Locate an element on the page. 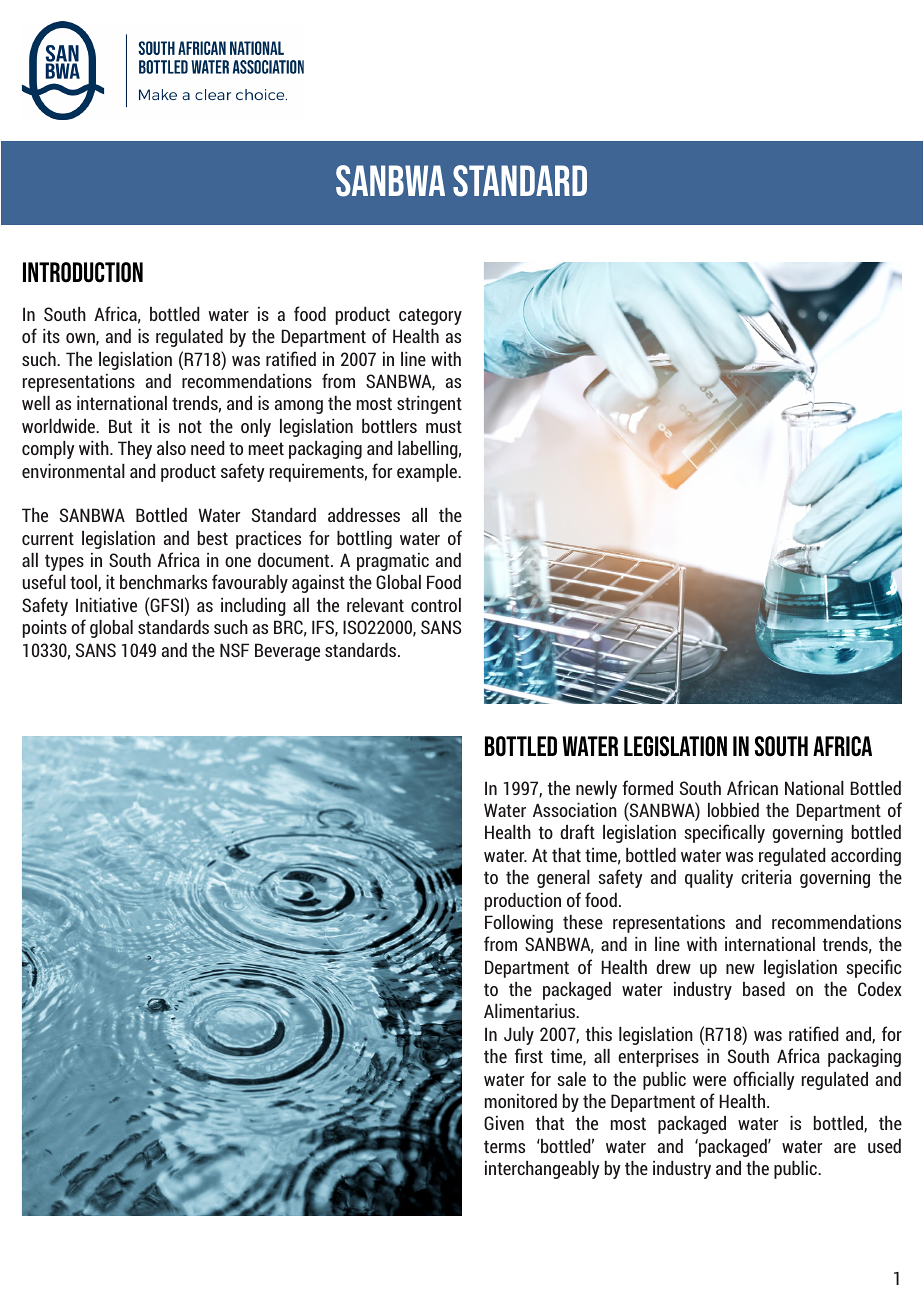  these is located at coordinates (583, 922).
